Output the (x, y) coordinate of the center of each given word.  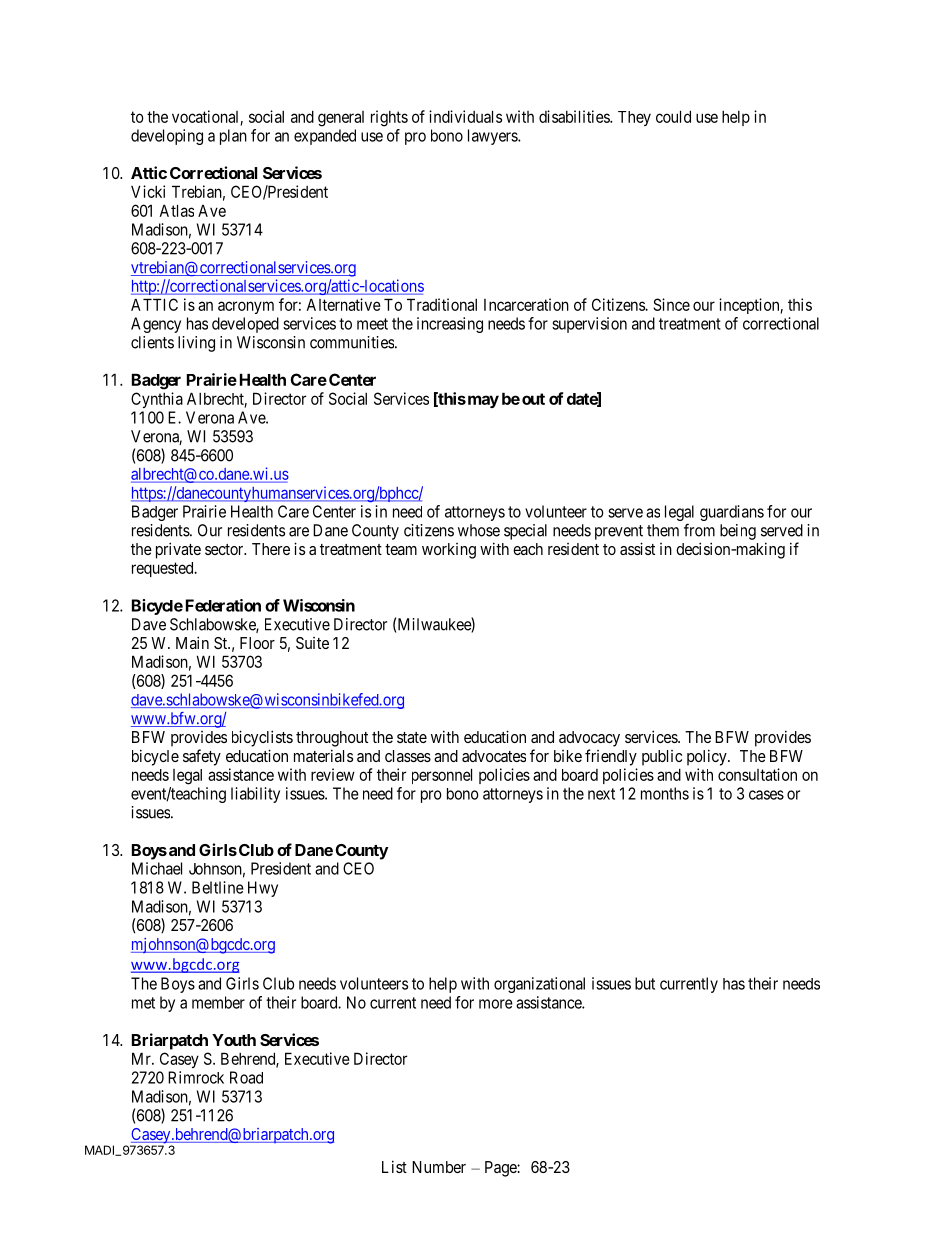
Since (671, 304)
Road (246, 1077)
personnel (442, 776)
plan (233, 137)
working (449, 551)
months (665, 793)
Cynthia (157, 400)
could (673, 116)
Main (192, 642)
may (482, 401)
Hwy (263, 889)
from (699, 530)
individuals (465, 116)
